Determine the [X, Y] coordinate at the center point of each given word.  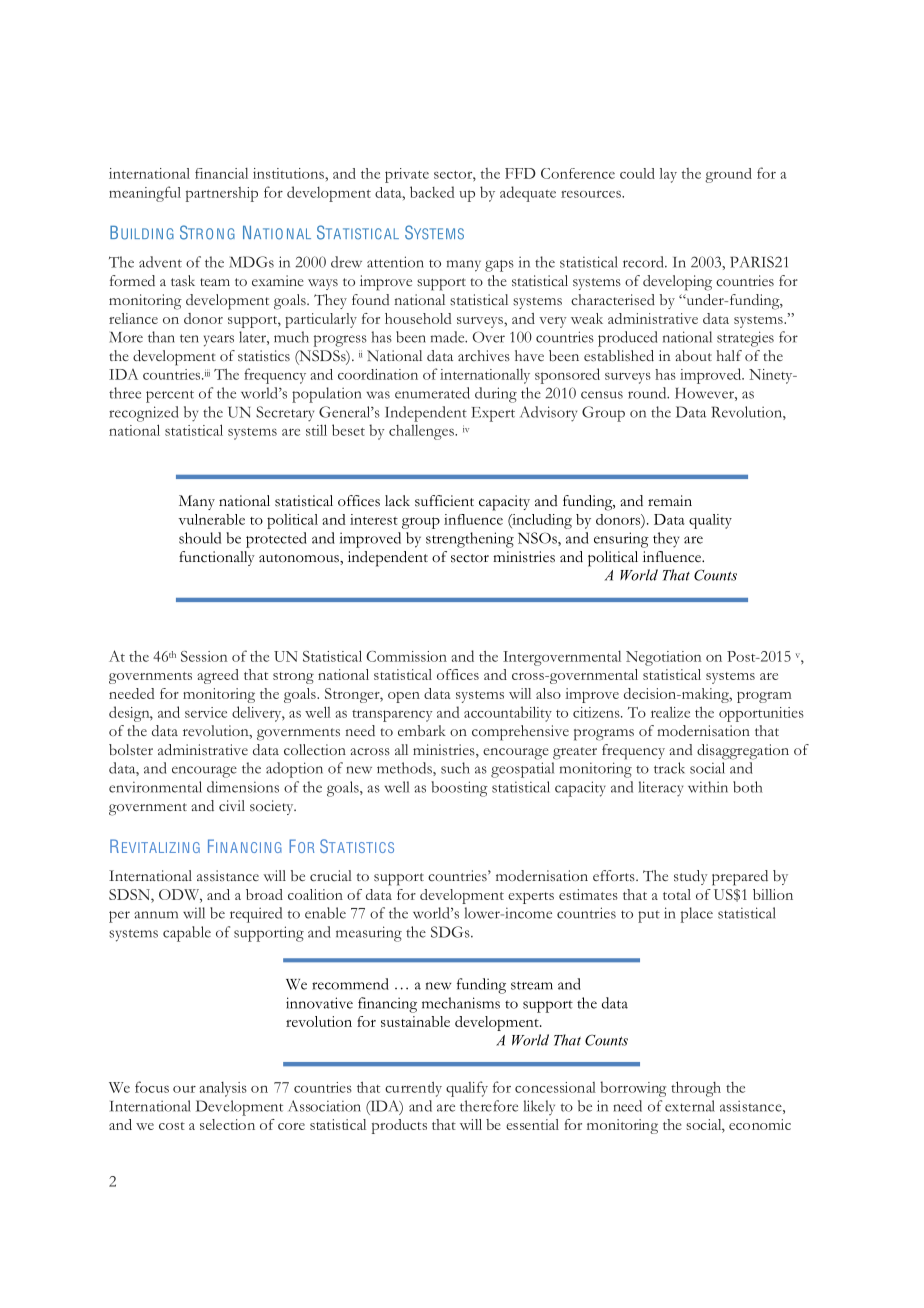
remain [670, 500]
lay [668, 175]
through [696, 1089]
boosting [459, 789]
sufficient [444, 501]
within [708, 787]
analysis [223, 1089]
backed [432, 192]
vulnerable [212, 519]
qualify [467, 1089]
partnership [222, 194]
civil [232, 806]
